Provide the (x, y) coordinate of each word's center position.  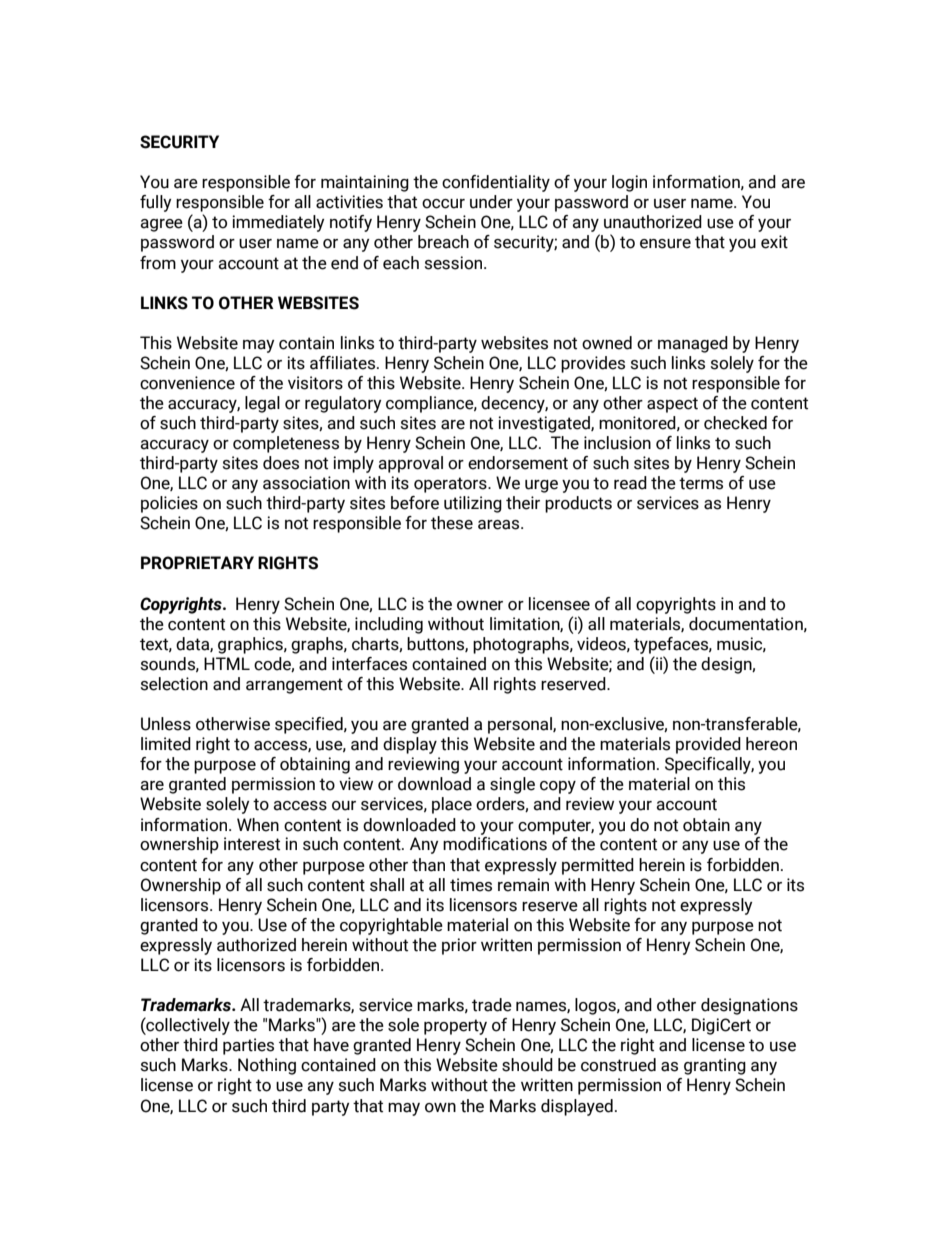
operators (451, 485)
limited (166, 744)
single (512, 785)
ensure (665, 244)
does (281, 463)
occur (443, 204)
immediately (278, 223)
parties (248, 1046)
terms (701, 483)
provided (708, 745)
